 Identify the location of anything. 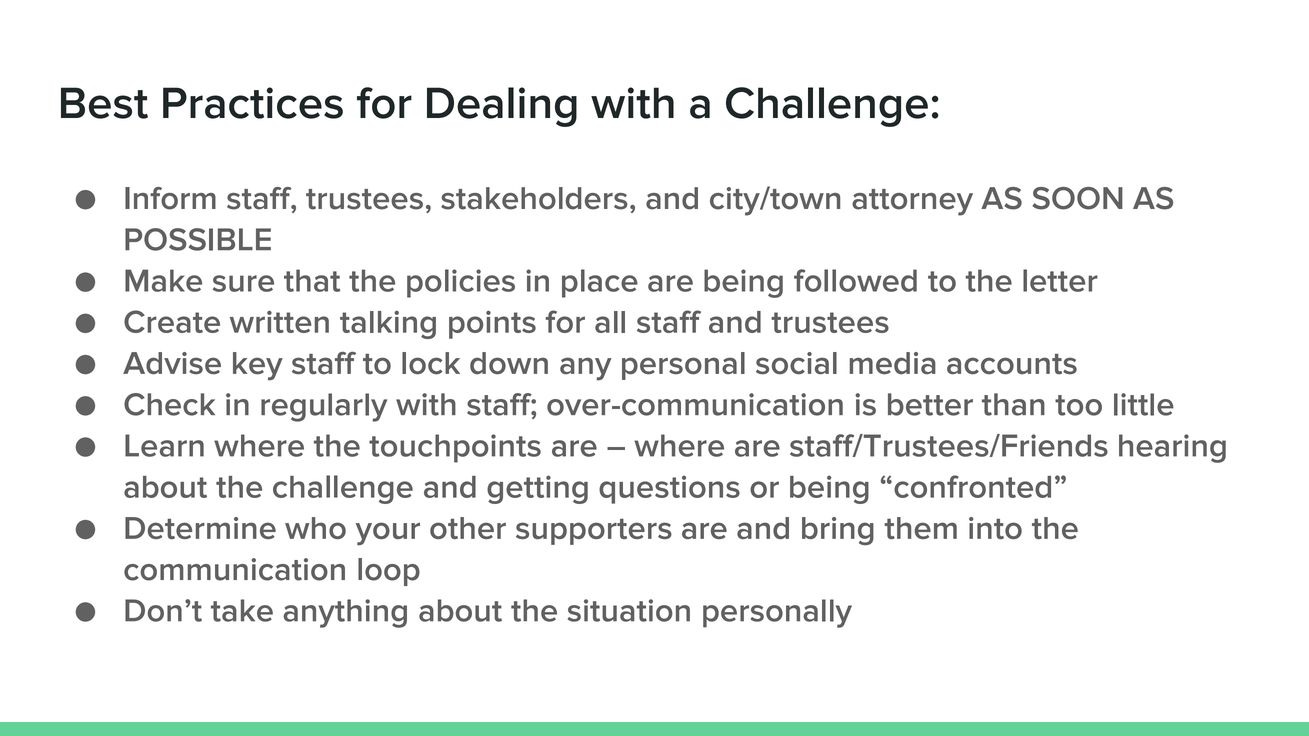
(345, 613).
